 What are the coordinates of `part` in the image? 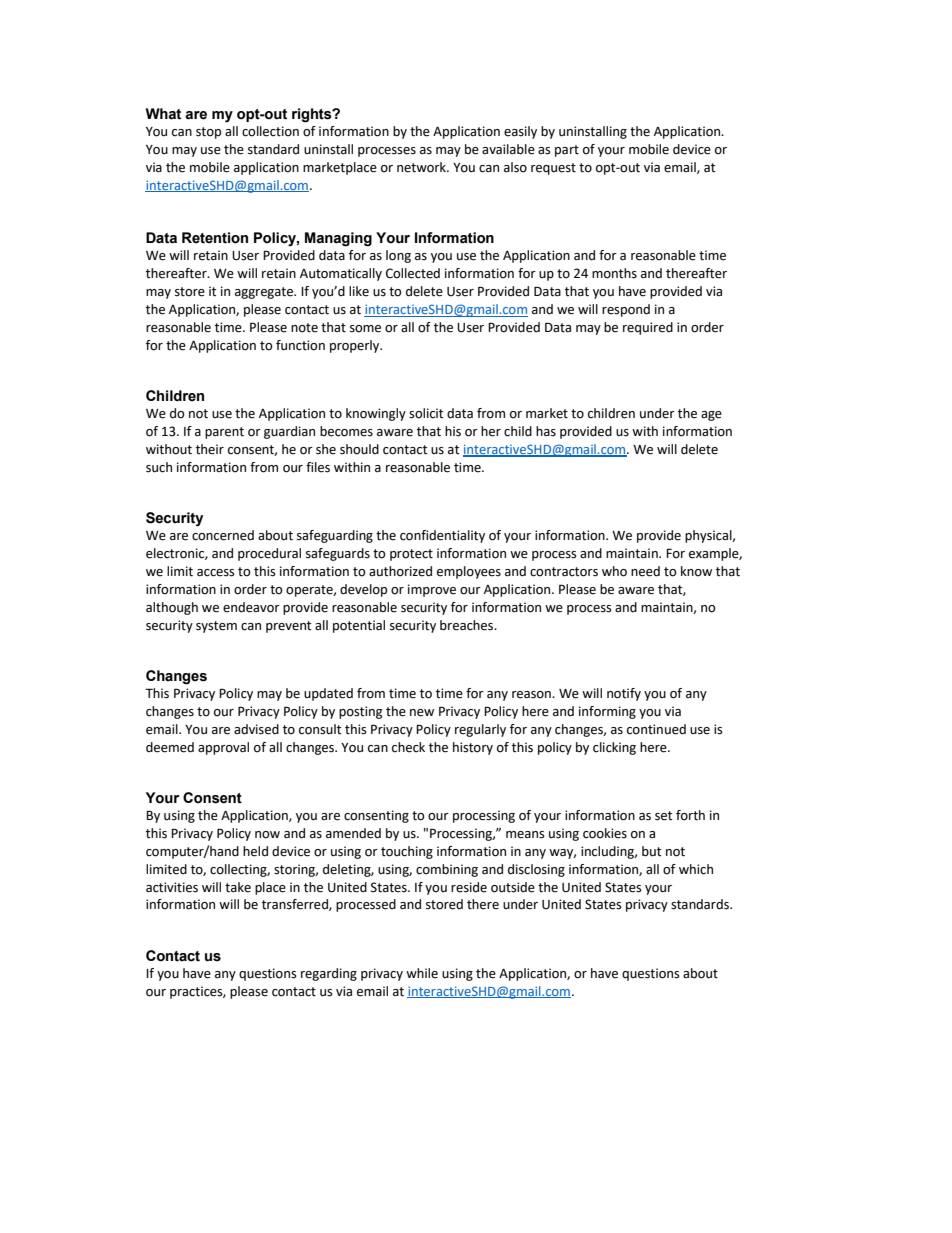 It's located at (567, 151).
